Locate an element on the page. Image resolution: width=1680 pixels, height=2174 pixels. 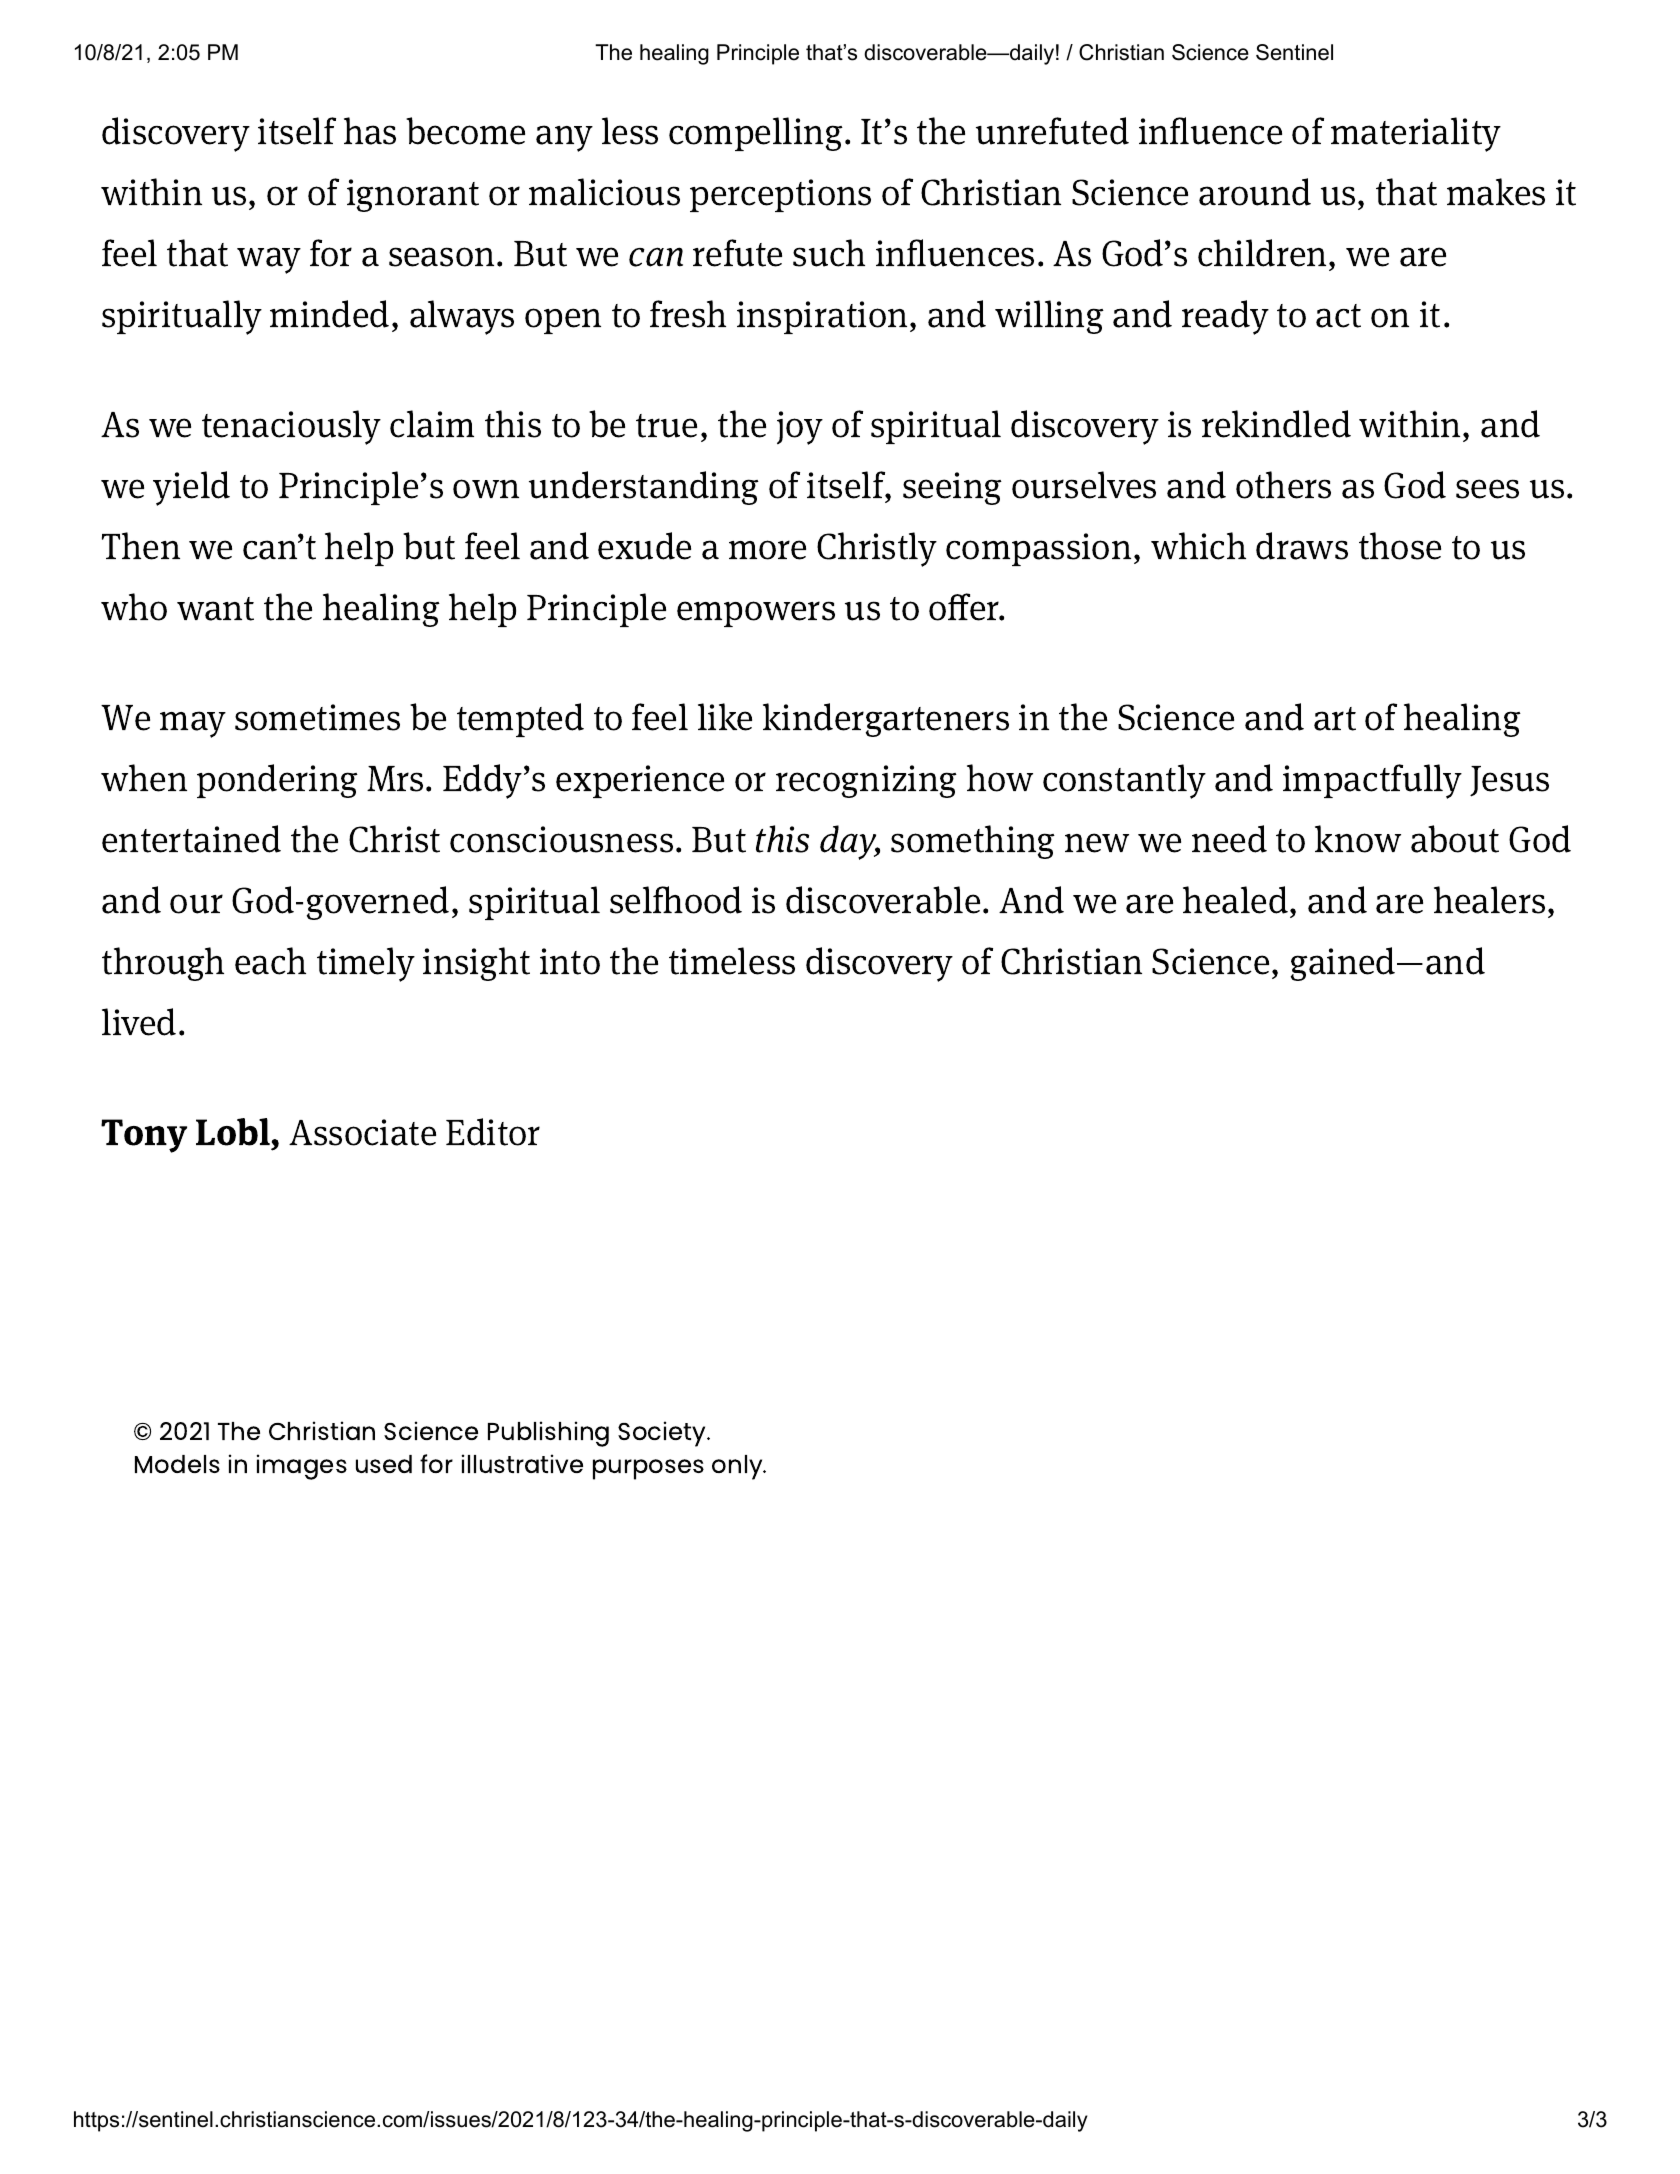
perceptions is located at coordinates (780, 195).
